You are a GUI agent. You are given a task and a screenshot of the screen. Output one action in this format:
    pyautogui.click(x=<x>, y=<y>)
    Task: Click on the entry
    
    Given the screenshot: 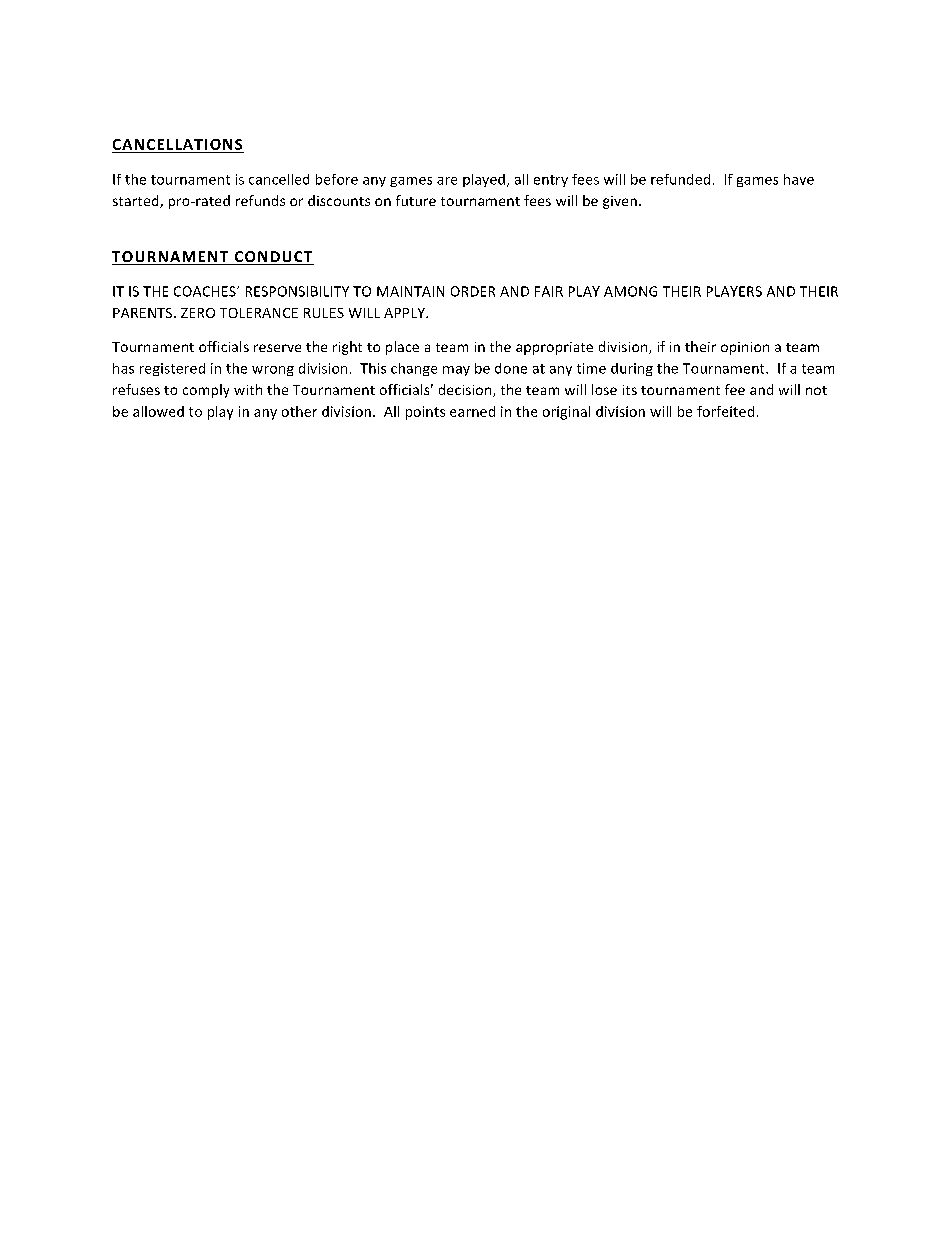 What is the action you would take?
    pyautogui.click(x=551, y=181)
